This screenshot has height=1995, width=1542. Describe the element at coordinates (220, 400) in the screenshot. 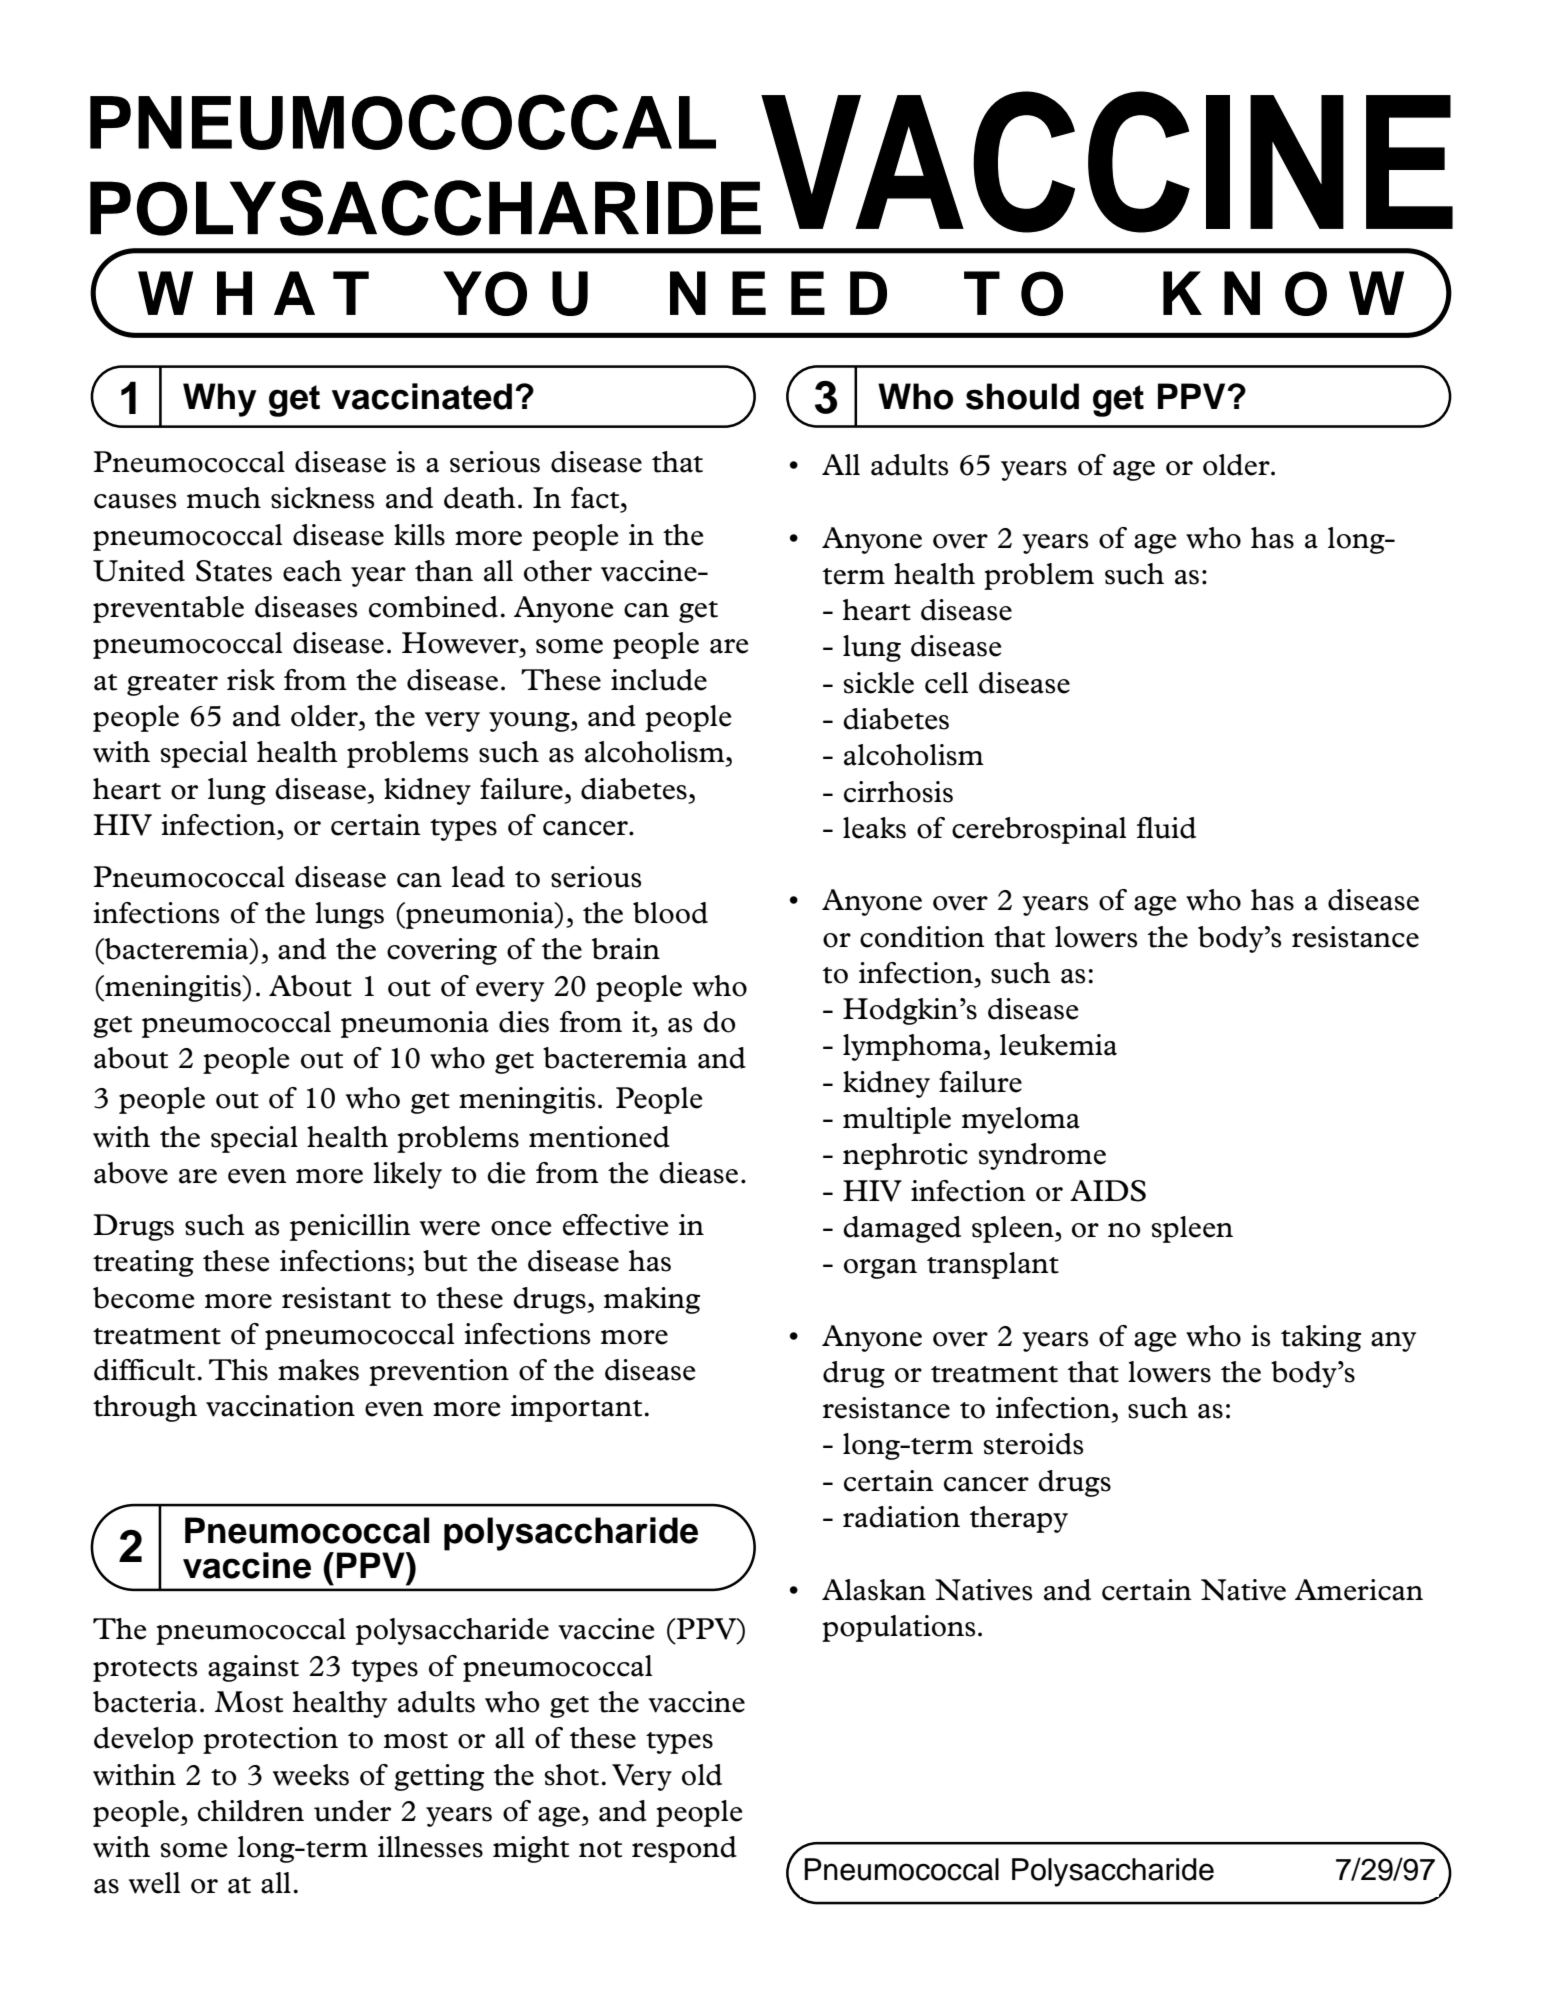

I see `Why` at that location.
